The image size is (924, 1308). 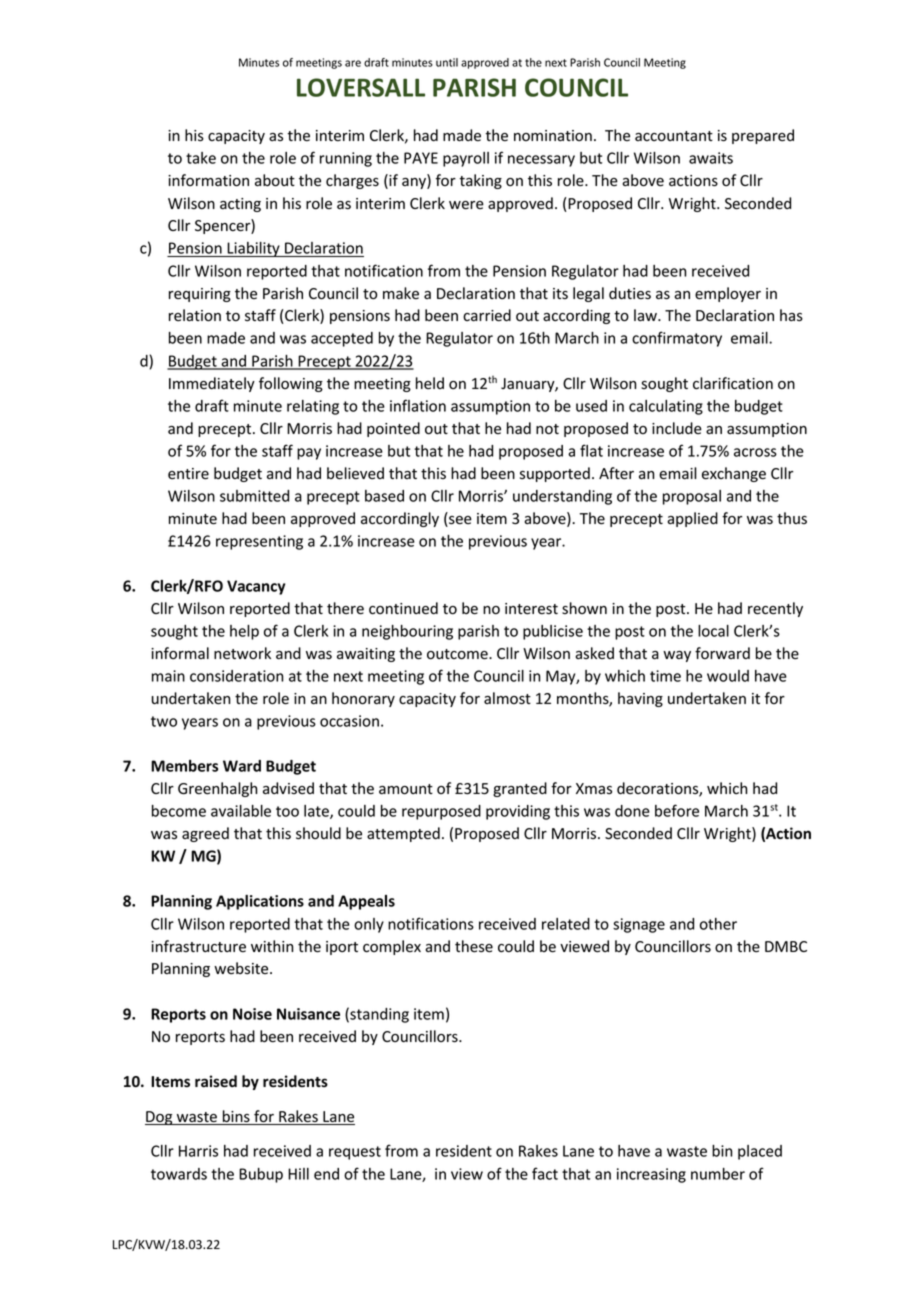 What do you see at coordinates (674, 136) in the document?
I see `accountant` at bounding box center [674, 136].
